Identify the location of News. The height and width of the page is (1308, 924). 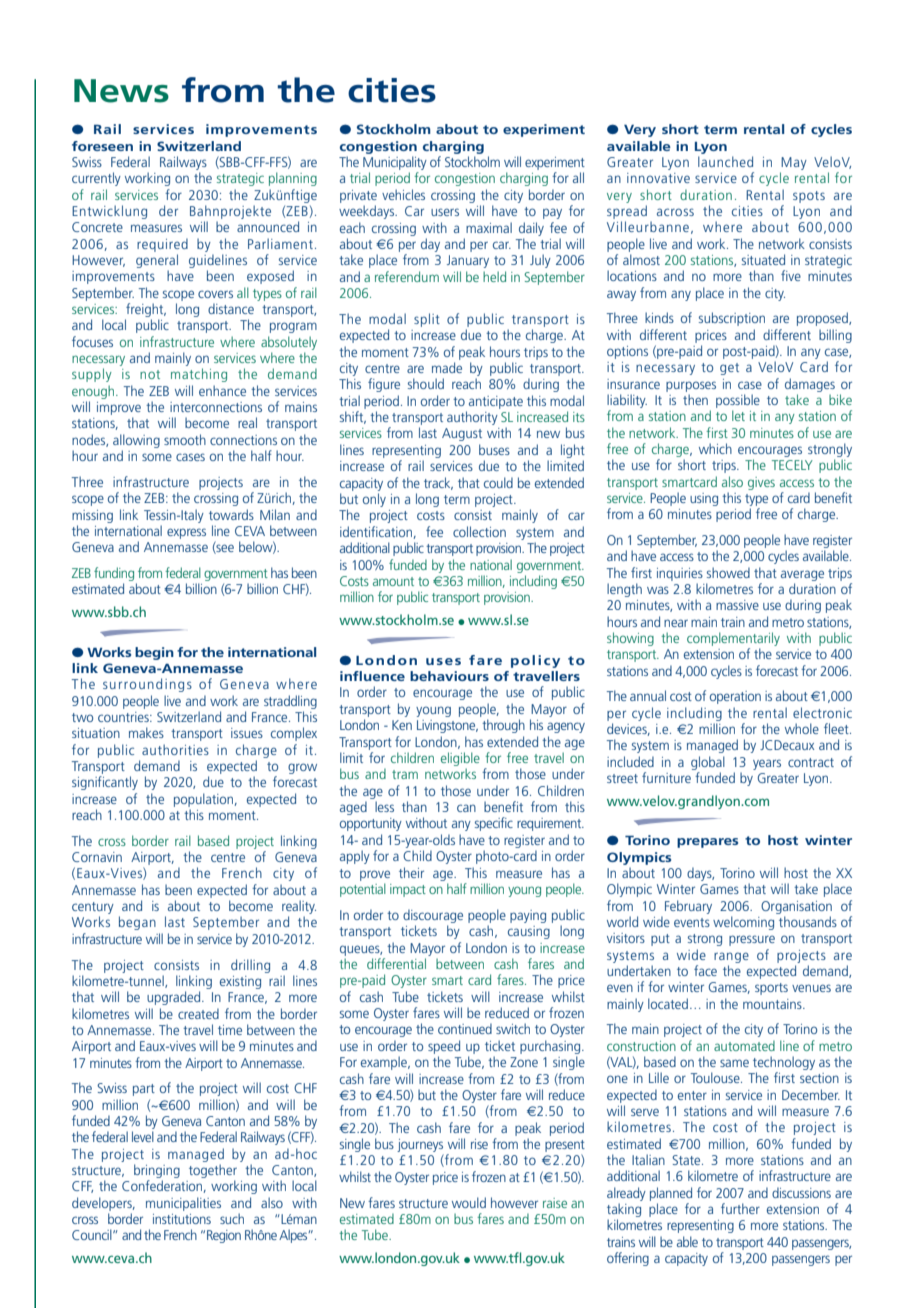
(121, 91).
